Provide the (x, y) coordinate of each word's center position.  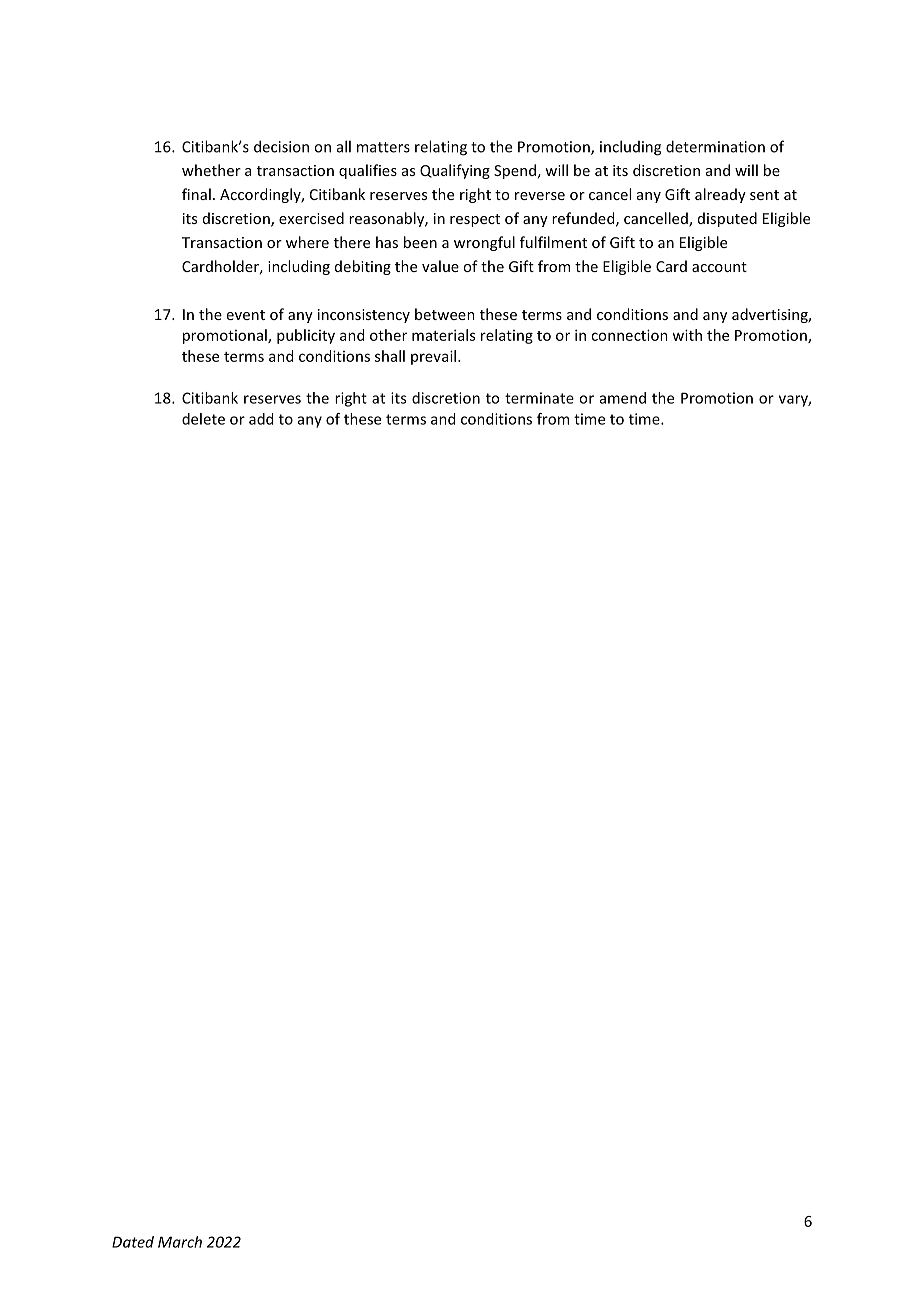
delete (203, 419)
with (687, 335)
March (180, 1242)
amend (623, 398)
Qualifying (455, 171)
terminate (539, 398)
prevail (433, 357)
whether (211, 170)
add (261, 419)
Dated (133, 1242)
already (720, 195)
